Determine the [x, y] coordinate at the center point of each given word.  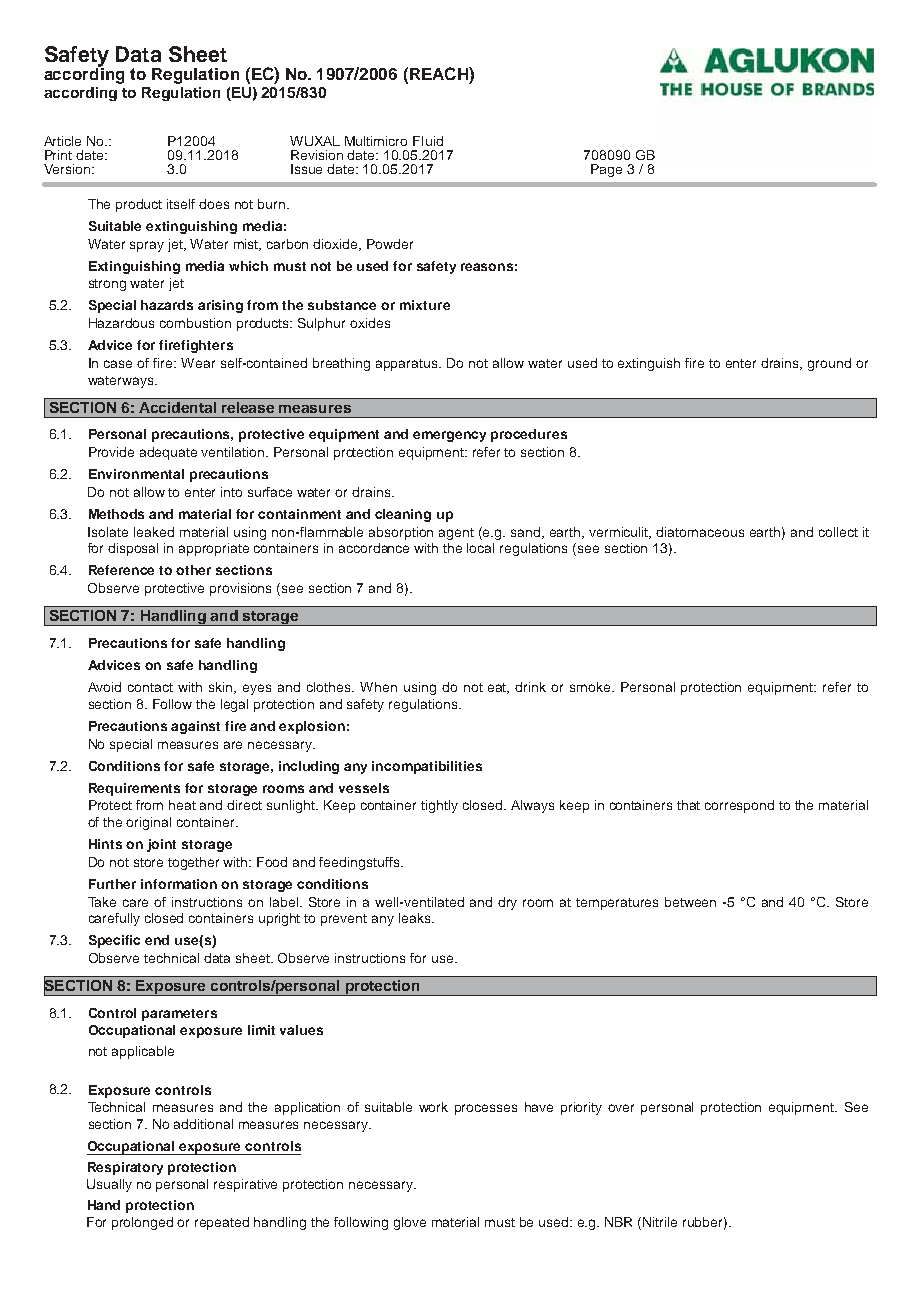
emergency [449, 436]
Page [606, 170]
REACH [440, 73]
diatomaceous [700, 532]
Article [62, 141]
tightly [439, 806]
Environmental [136, 474]
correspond [739, 806]
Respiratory [125, 1168]
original [148, 823]
